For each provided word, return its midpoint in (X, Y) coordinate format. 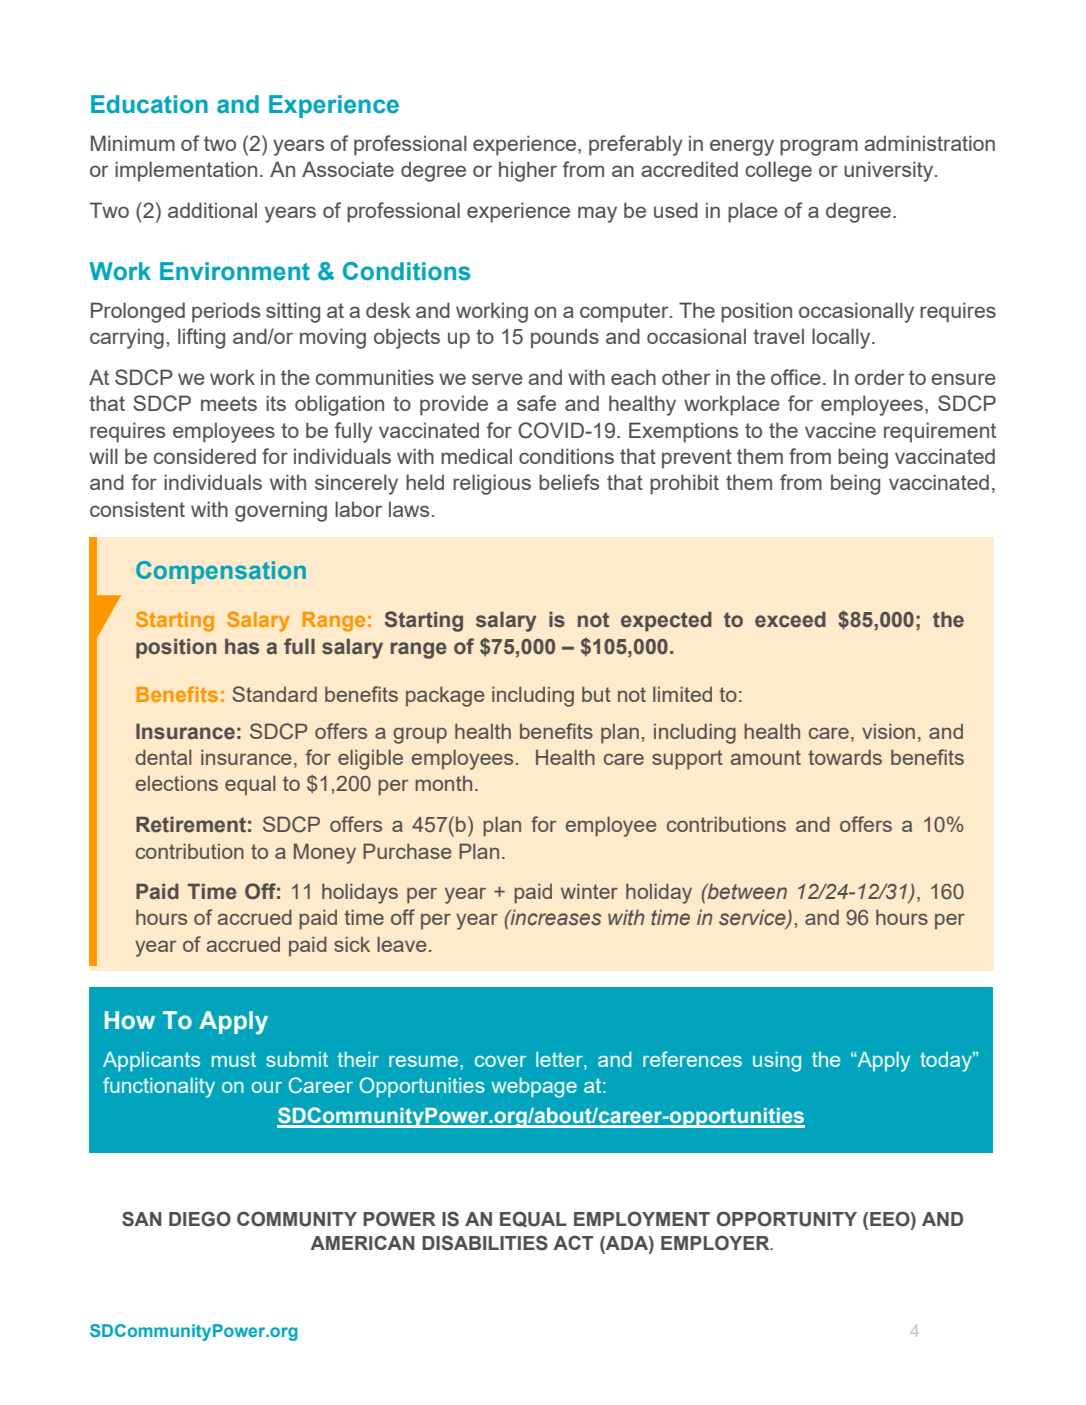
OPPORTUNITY (787, 1219)
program (819, 147)
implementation (186, 171)
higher (528, 171)
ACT (573, 1242)
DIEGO (200, 1219)
